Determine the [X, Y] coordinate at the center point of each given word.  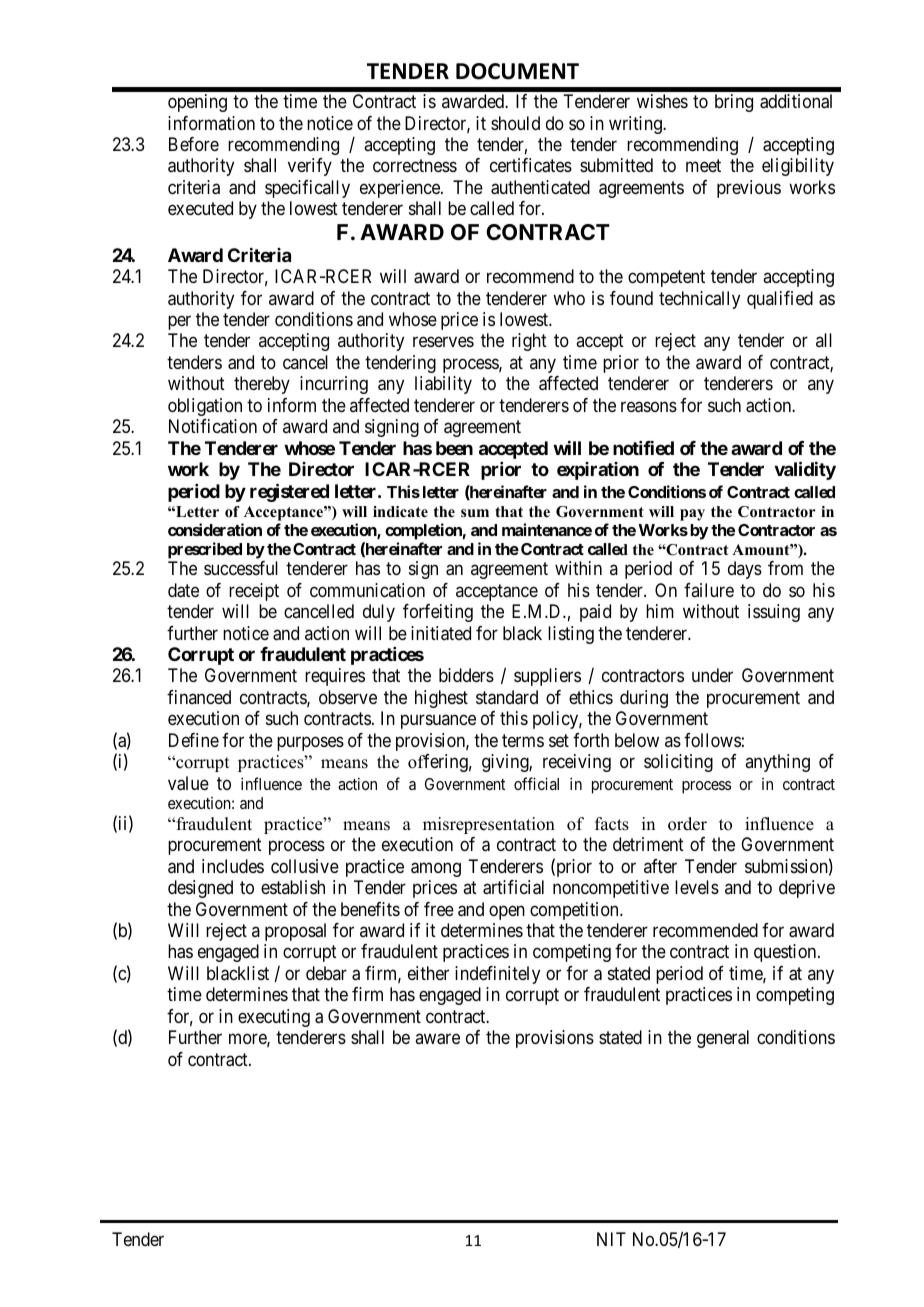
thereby [262, 385]
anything [777, 763]
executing [274, 1018]
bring [734, 103]
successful [241, 568]
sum [475, 513]
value [188, 783]
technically [699, 300]
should [515, 123]
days [745, 570]
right [529, 342]
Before [194, 144]
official [536, 783]
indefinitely [497, 975]
